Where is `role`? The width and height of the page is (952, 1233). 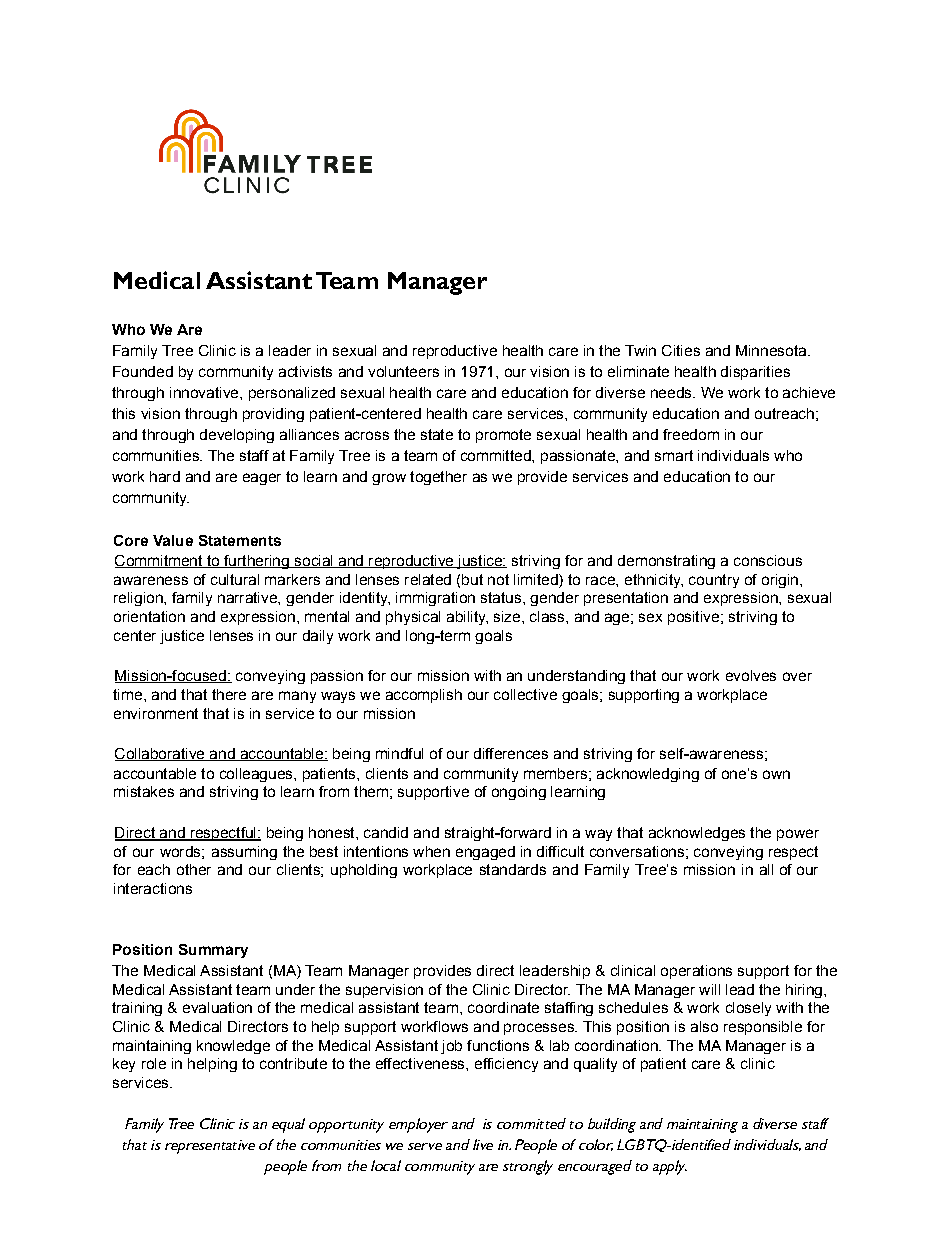 role is located at coordinates (154, 1063).
